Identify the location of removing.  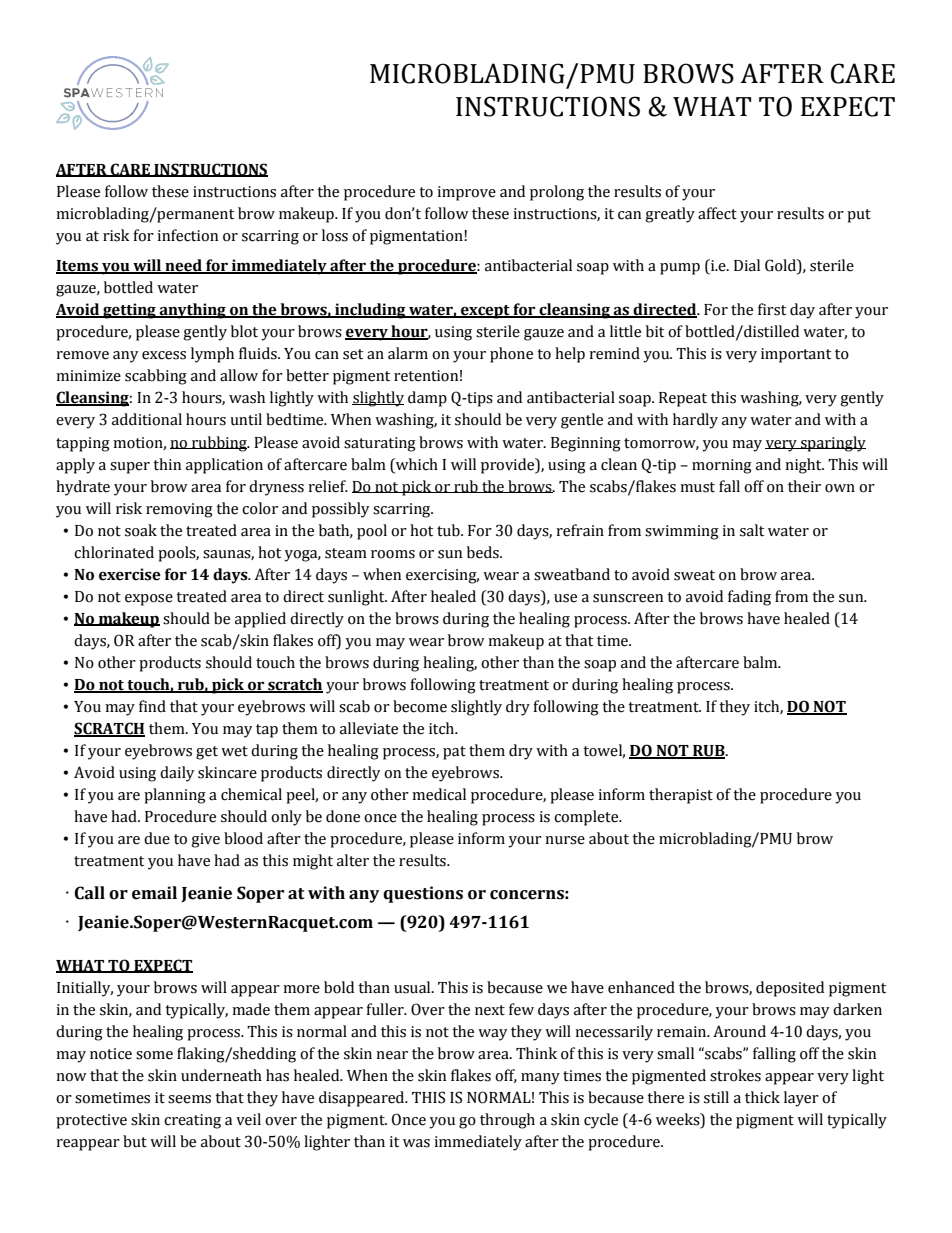
(179, 510).
